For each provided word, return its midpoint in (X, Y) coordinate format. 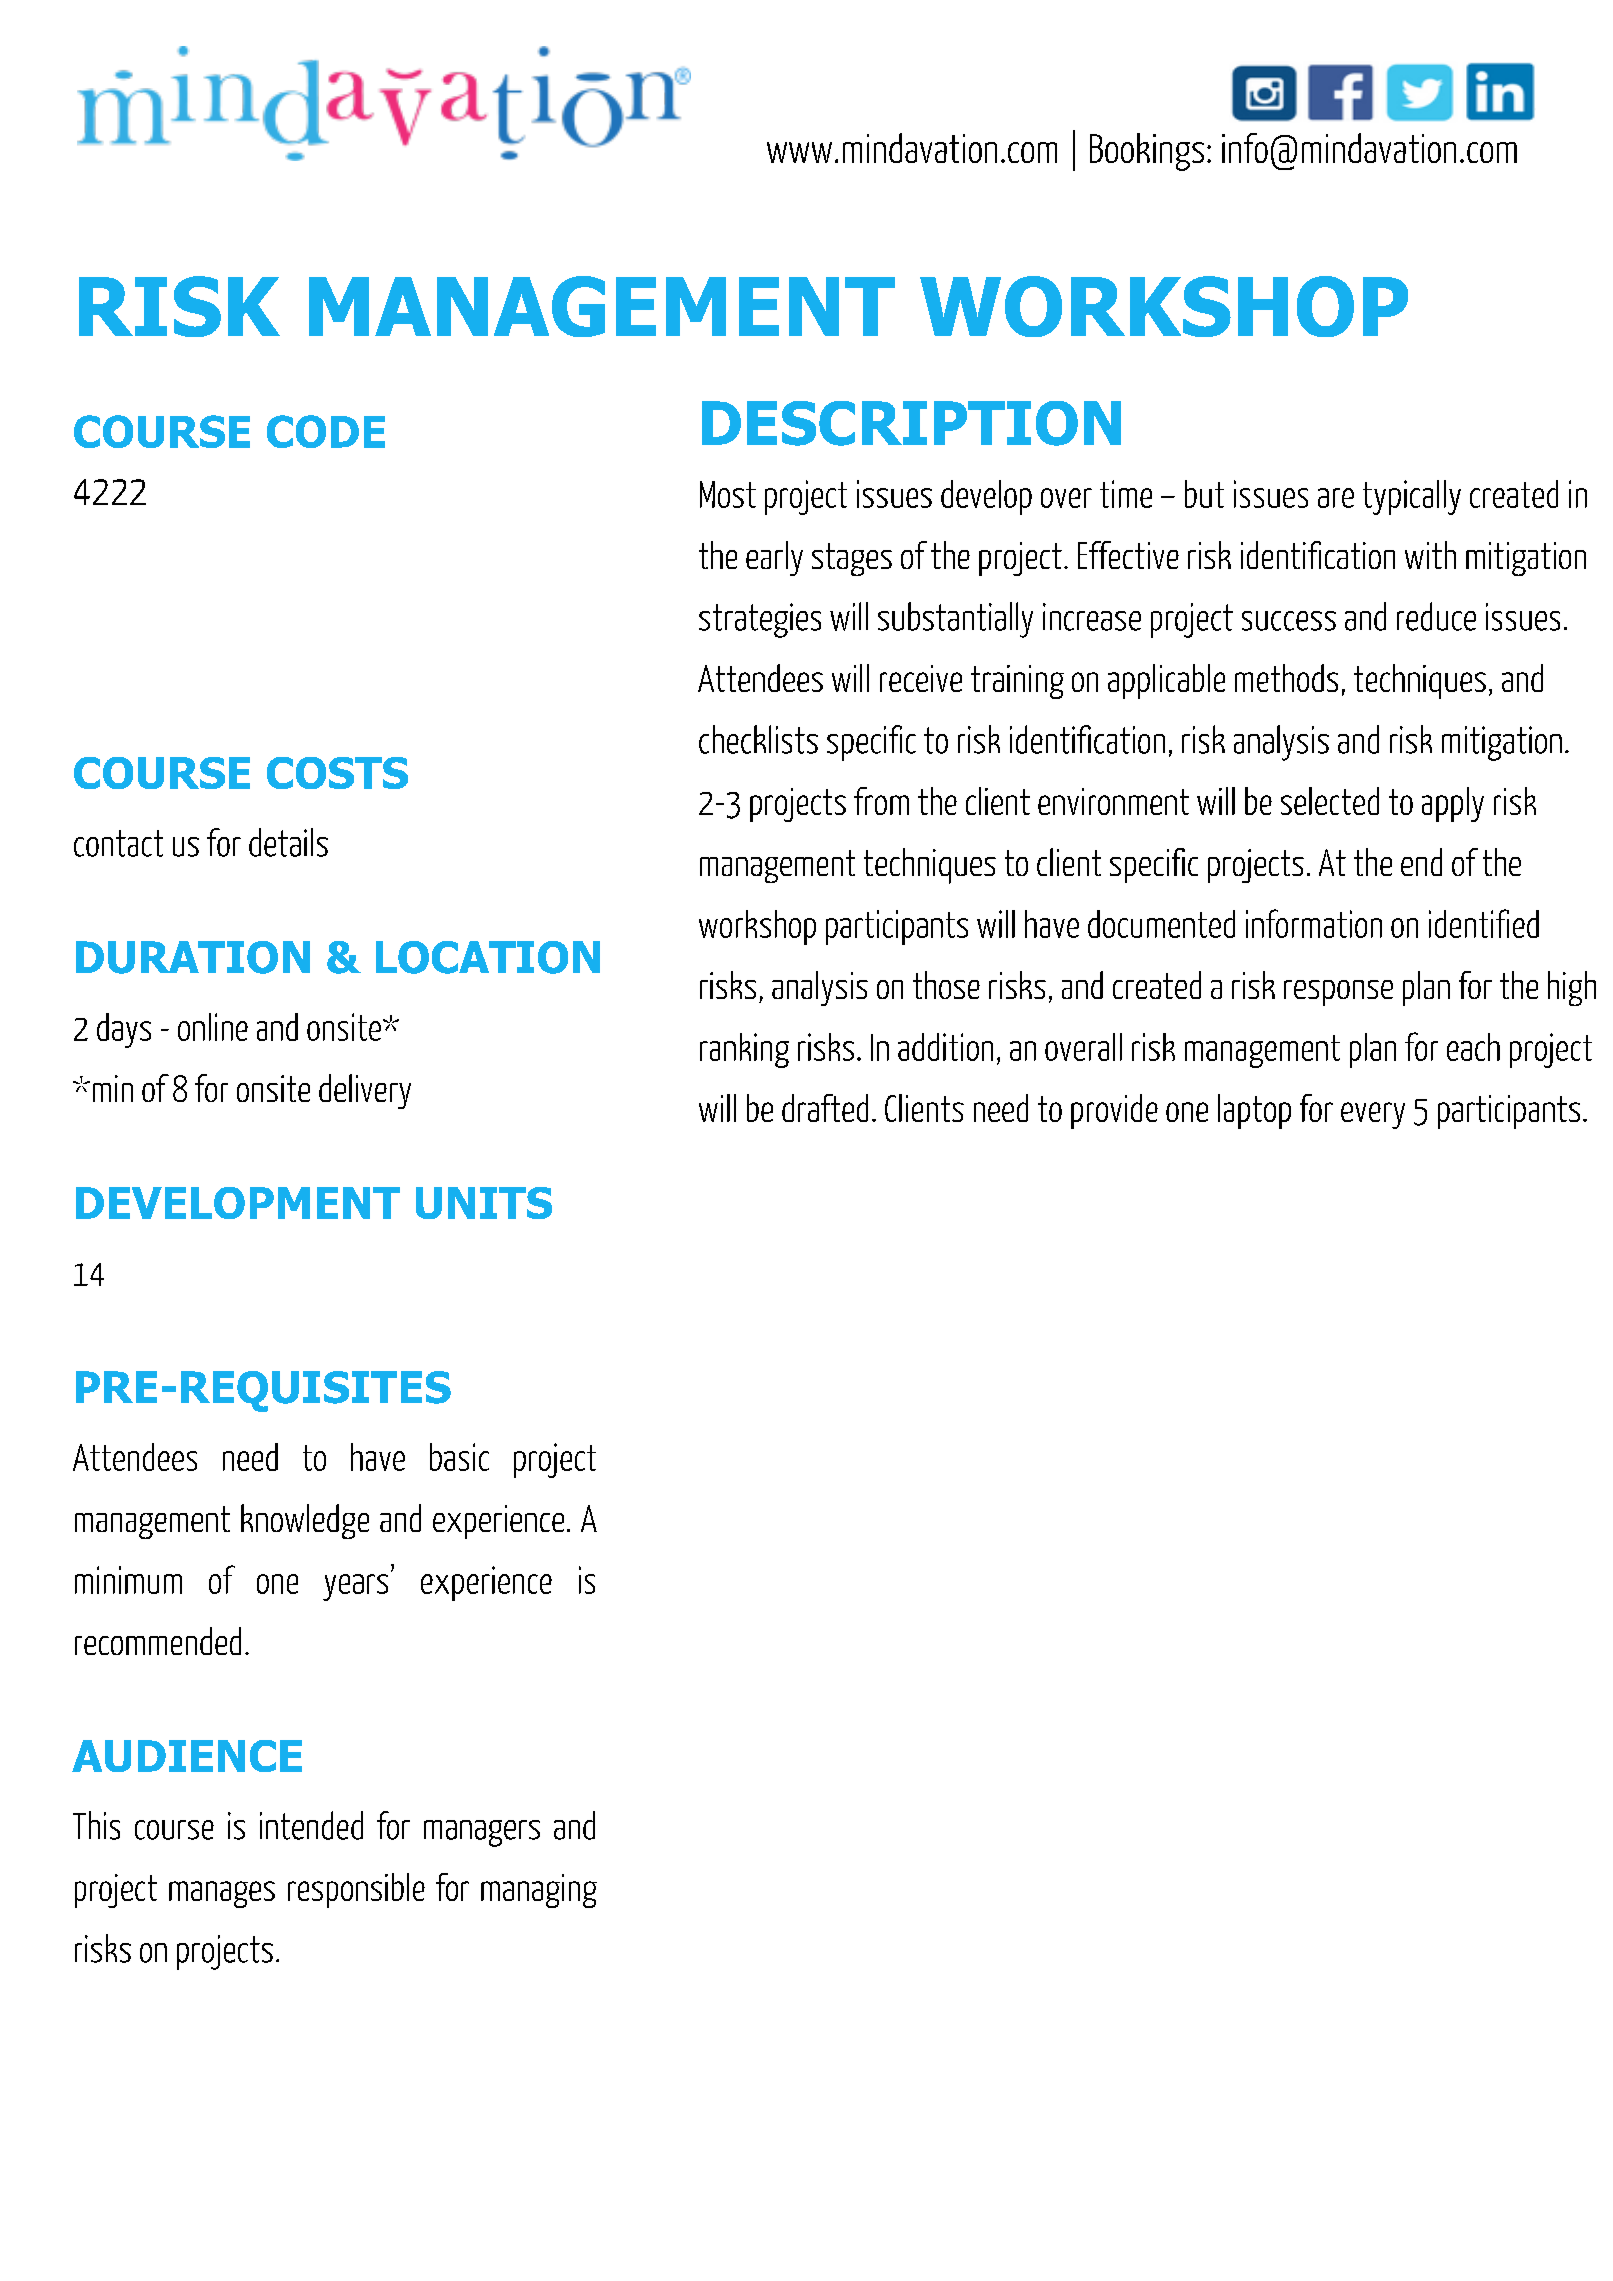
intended (311, 1825)
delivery (365, 1091)
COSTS (337, 773)
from (881, 801)
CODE (326, 431)
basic (459, 1457)
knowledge (305, 1521)
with (1430, 555)
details (288, 842)
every (1373, 1115)
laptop (1254, 1111)
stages (852, 559)
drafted (825, 1108)
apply (1453, 804)
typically (1412, 497)
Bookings (1147, 152)
